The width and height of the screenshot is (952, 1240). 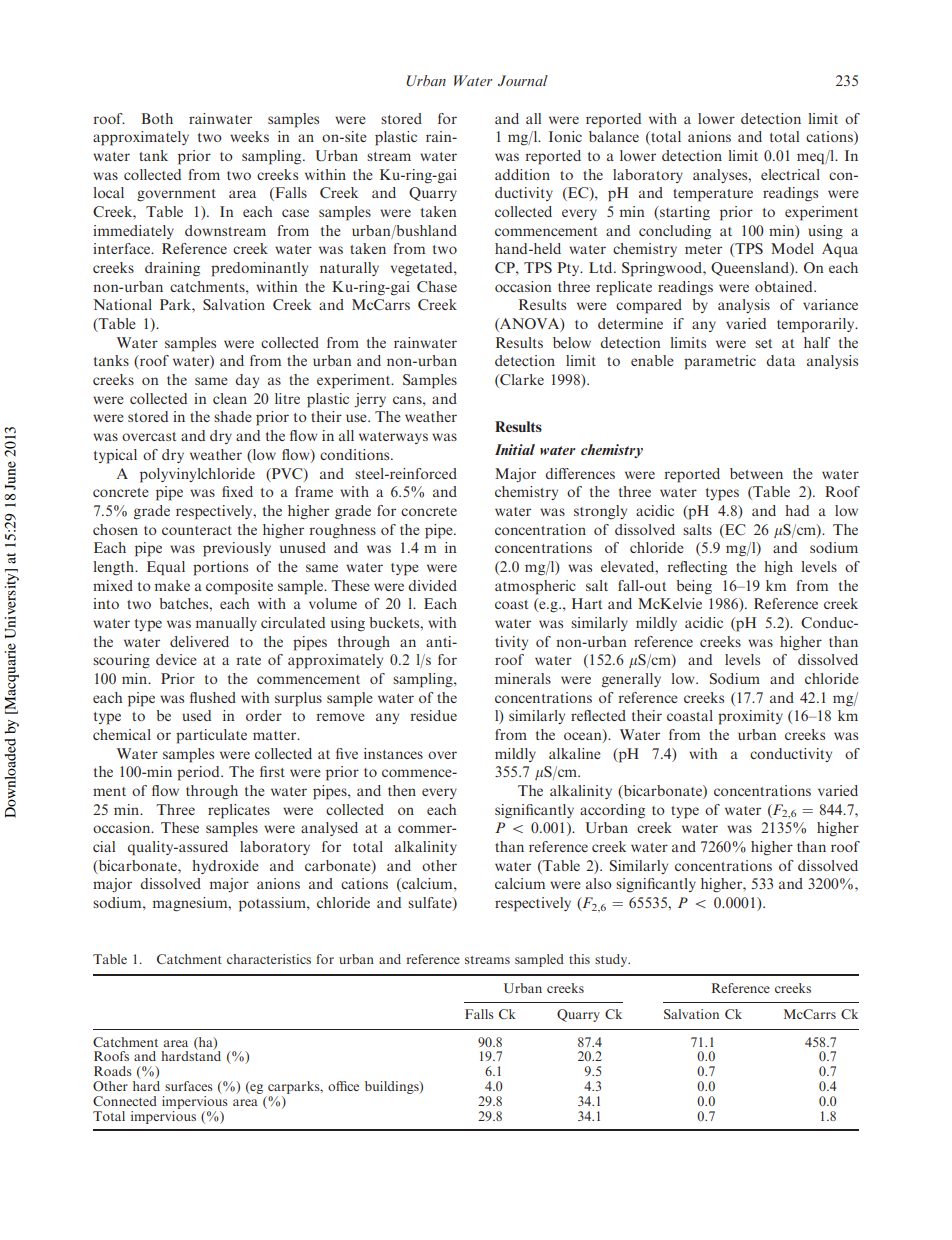 I want to click on according, so click(x=612, y=811).
